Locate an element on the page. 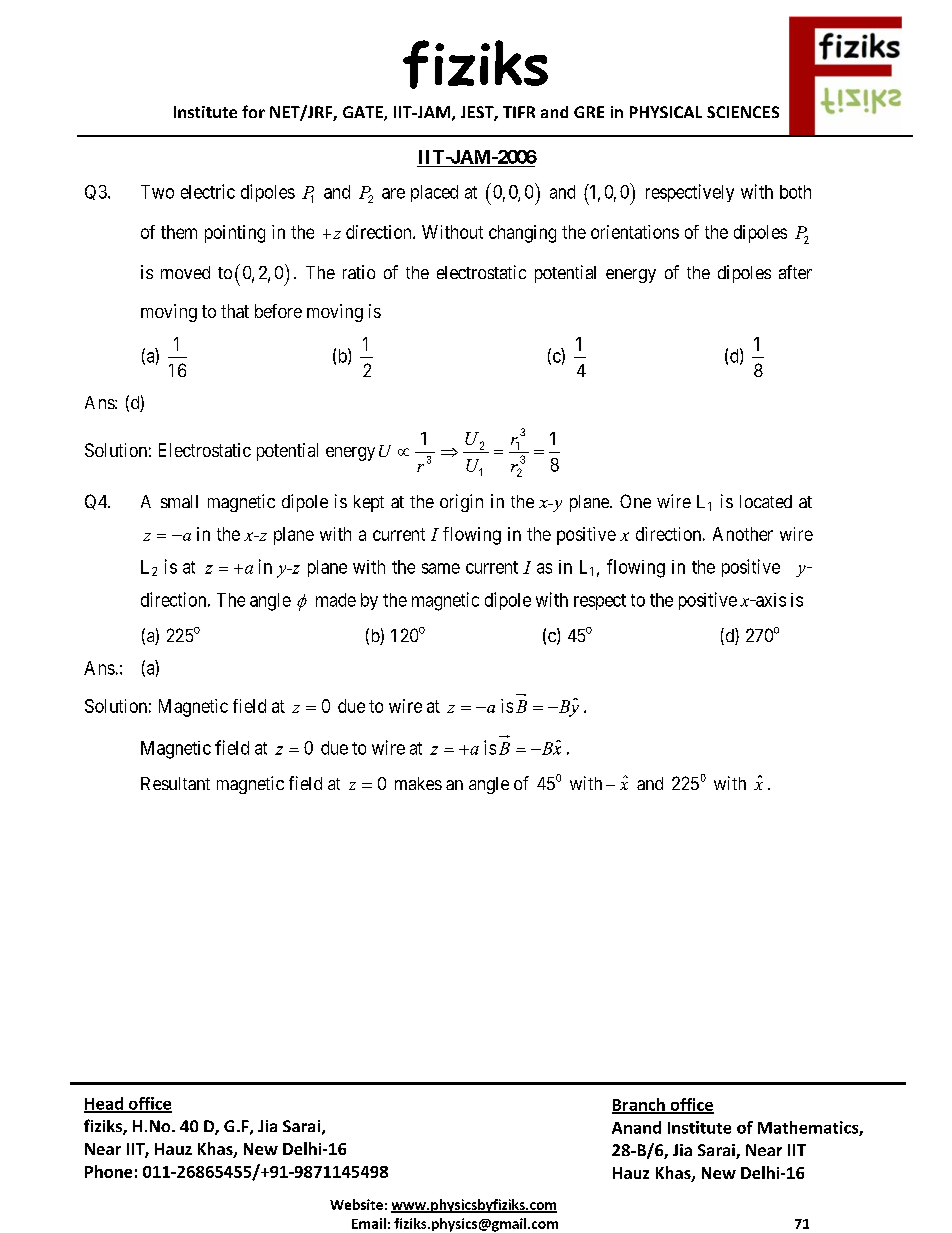 This document has width=952, height=1233. Anand is located at coordinates (636, 1127).
